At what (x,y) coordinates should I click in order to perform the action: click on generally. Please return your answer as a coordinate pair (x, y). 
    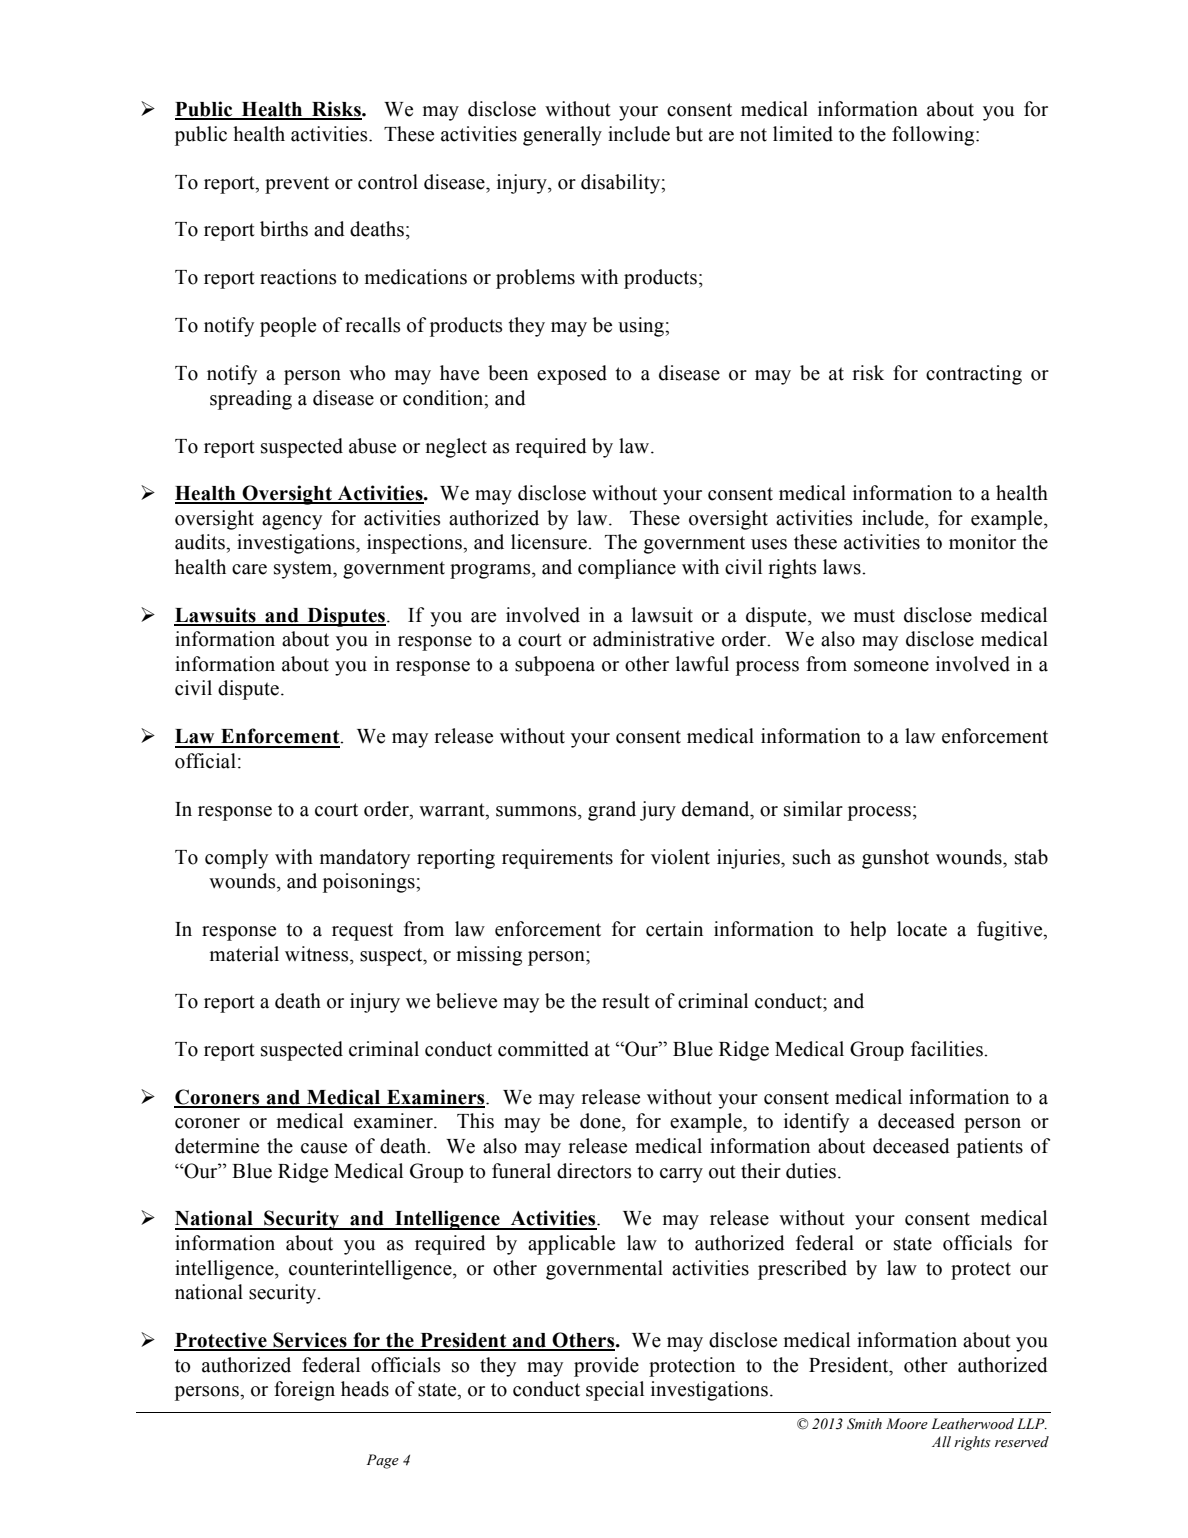
    Looking at the image, I should click on (562, 136).
